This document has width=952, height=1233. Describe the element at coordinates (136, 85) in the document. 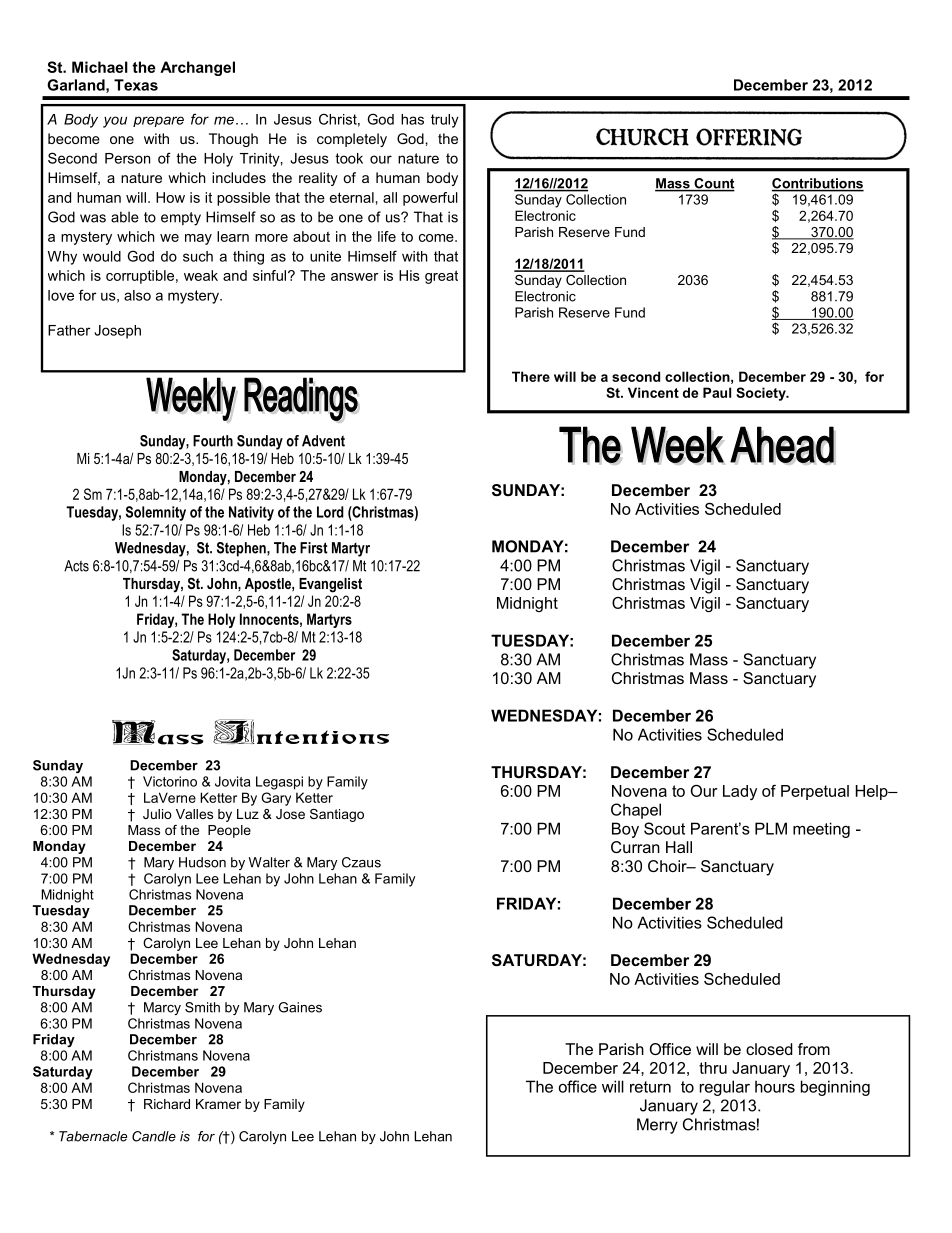

I see `Texas` at that location.
